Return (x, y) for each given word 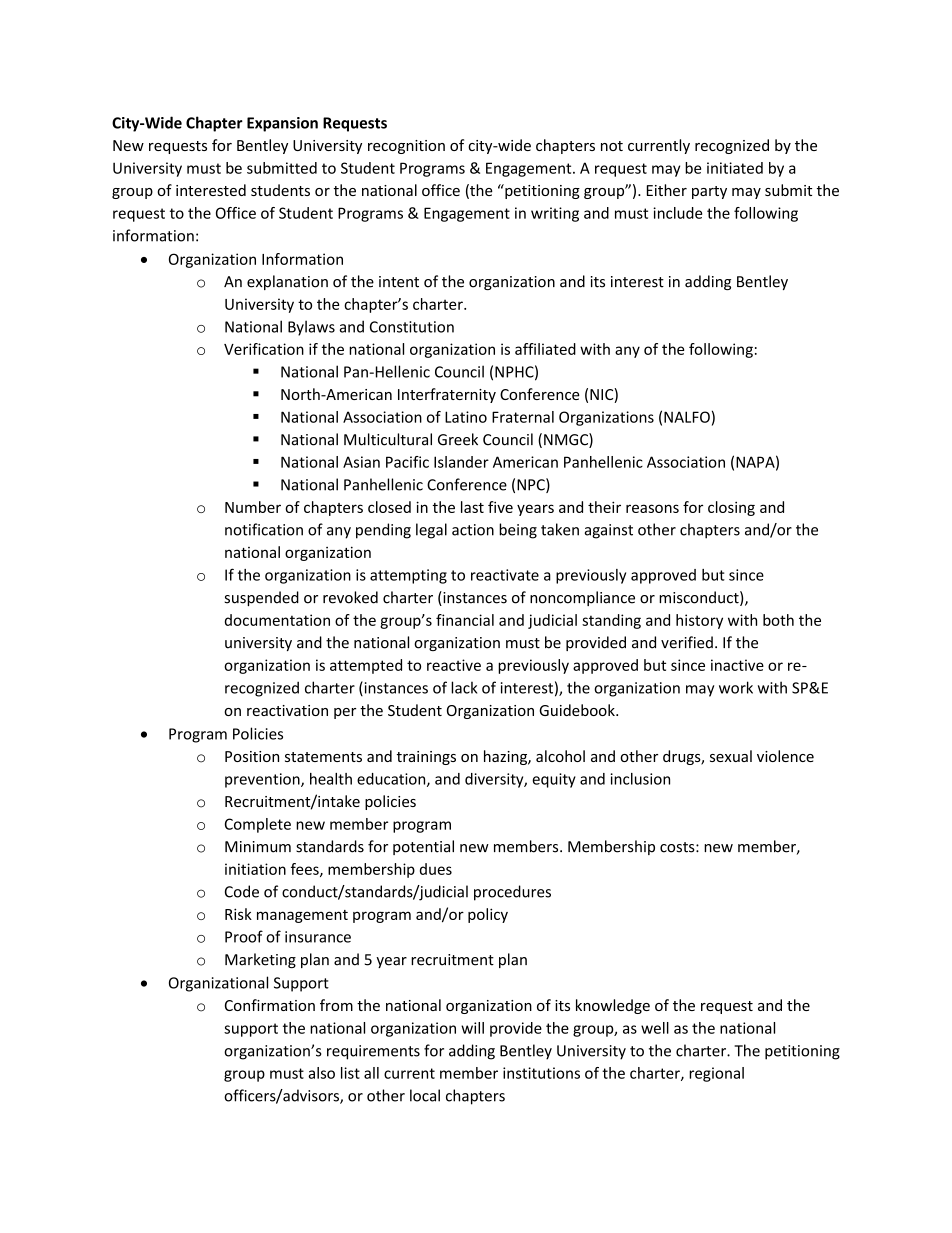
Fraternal (523, 417)
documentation (277, 620)
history (699, 621)
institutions (541, 1073)
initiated (735, 168)
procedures (512, 893)
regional (716, 1074)
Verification (264, 349)
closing (731, 508)
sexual (731, 756)
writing (555, 214)
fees (306, 870)
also (321, 1073)
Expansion (282, 124)
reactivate (505, 575)
